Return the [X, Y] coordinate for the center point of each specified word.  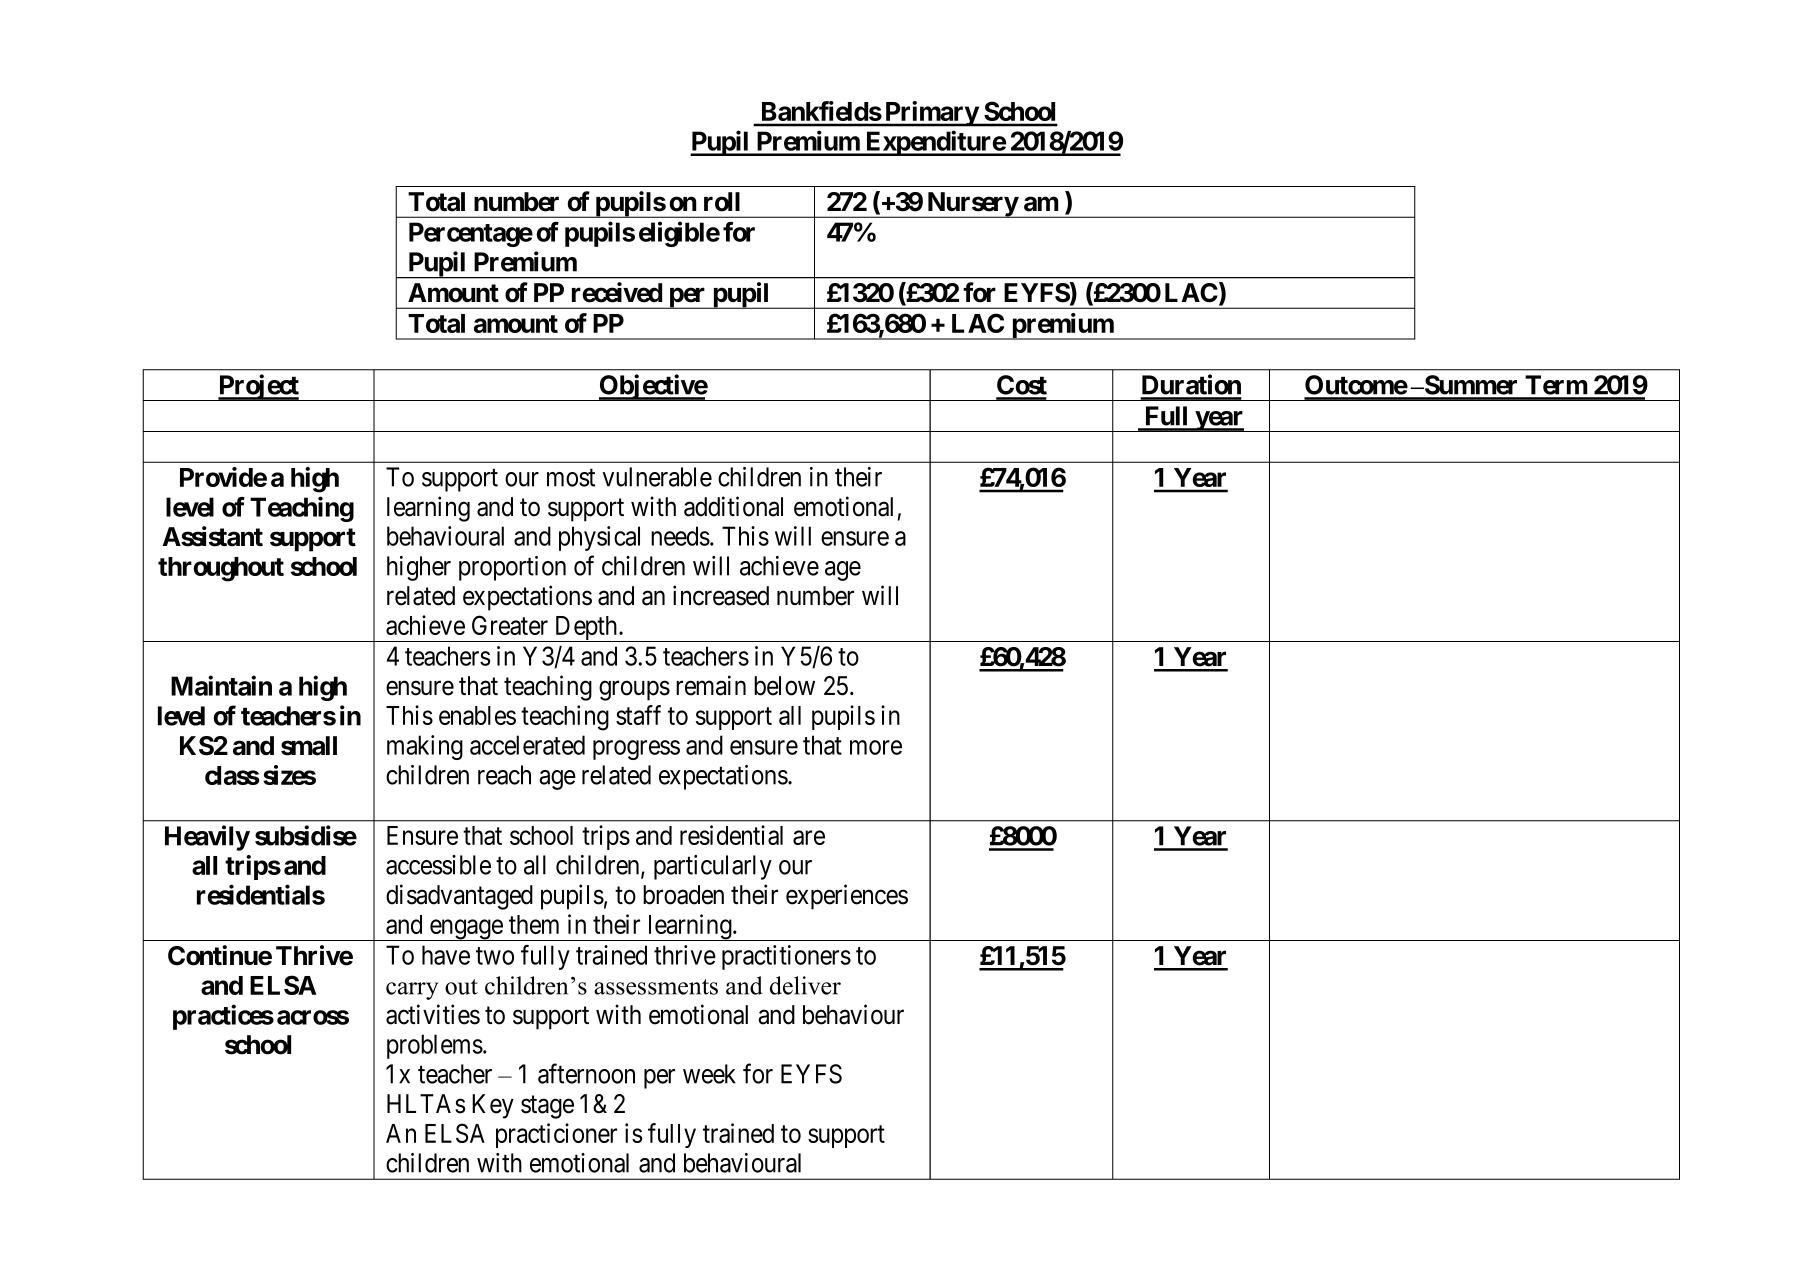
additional [733, 506]
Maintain [221, 685]
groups [634, 691]
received [617, 292]
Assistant [212, 536]
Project [258, 387]
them [534, 924]
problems [435, 1046]
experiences [847, 897]
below [784, 686]
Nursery [972, 205]
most [571, 478]
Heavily [207, 838]
